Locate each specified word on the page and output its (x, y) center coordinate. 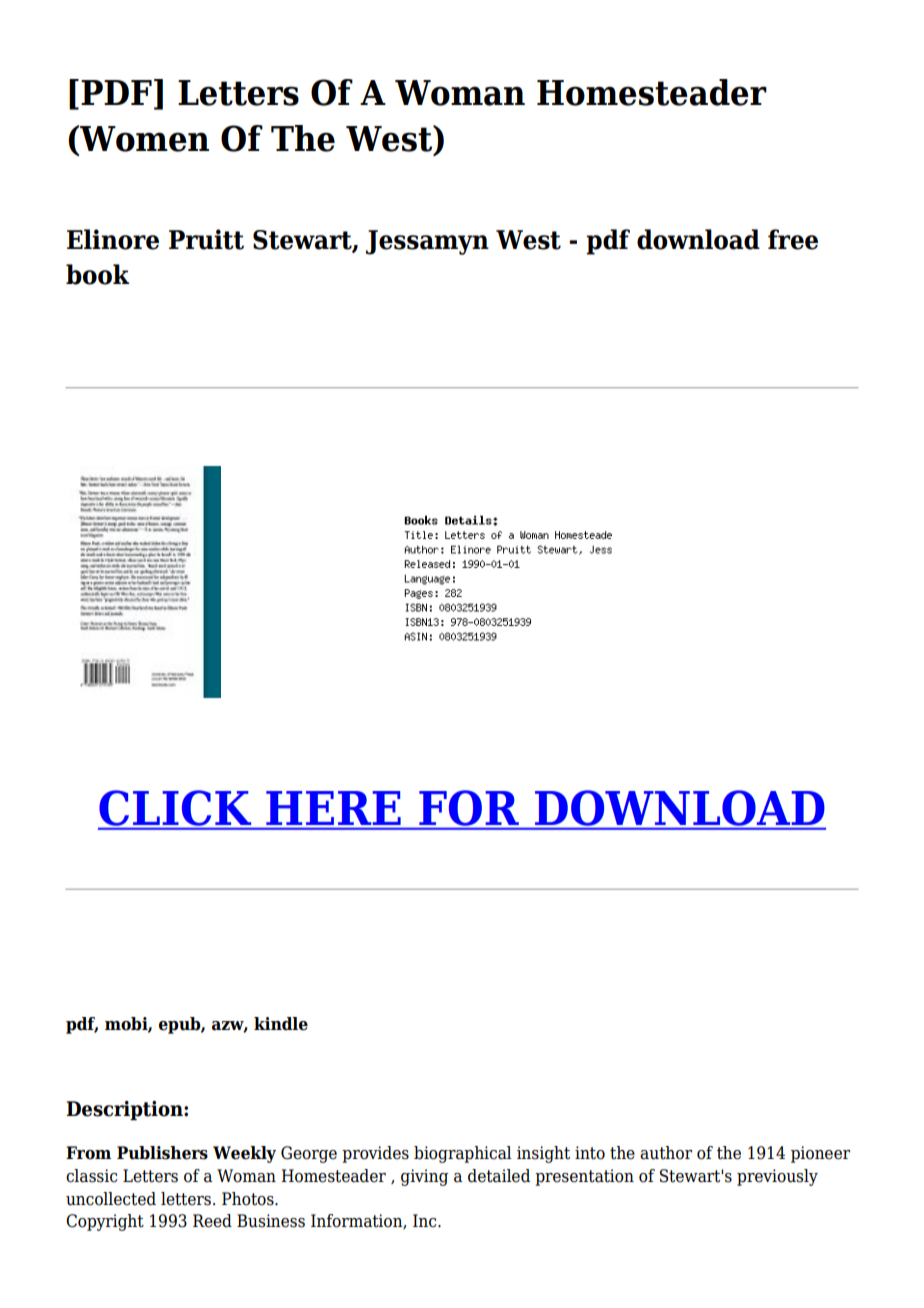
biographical (463, 1154)
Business (271, 1221)
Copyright (105, 1222)
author (666, 1153)
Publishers (162, 1153)
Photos (249, 1199)
